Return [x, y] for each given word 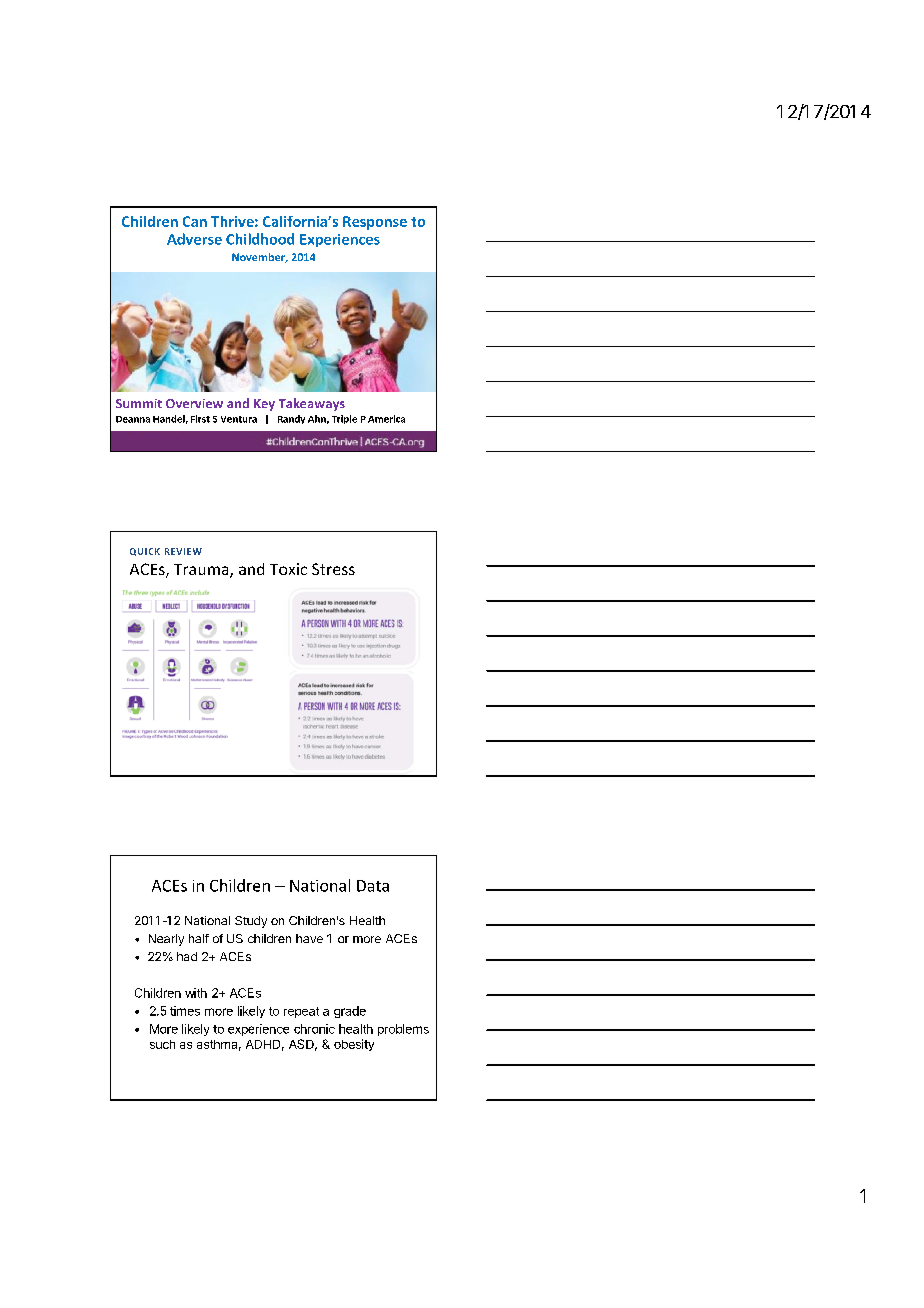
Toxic [288, 569]
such [162, 1044]
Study [251, 922]
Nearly [166, 940]
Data [373, 886]
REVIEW [183, 551]
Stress [333, 569]
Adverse [194, 239]
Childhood [260, 239]
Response [375, 223]
